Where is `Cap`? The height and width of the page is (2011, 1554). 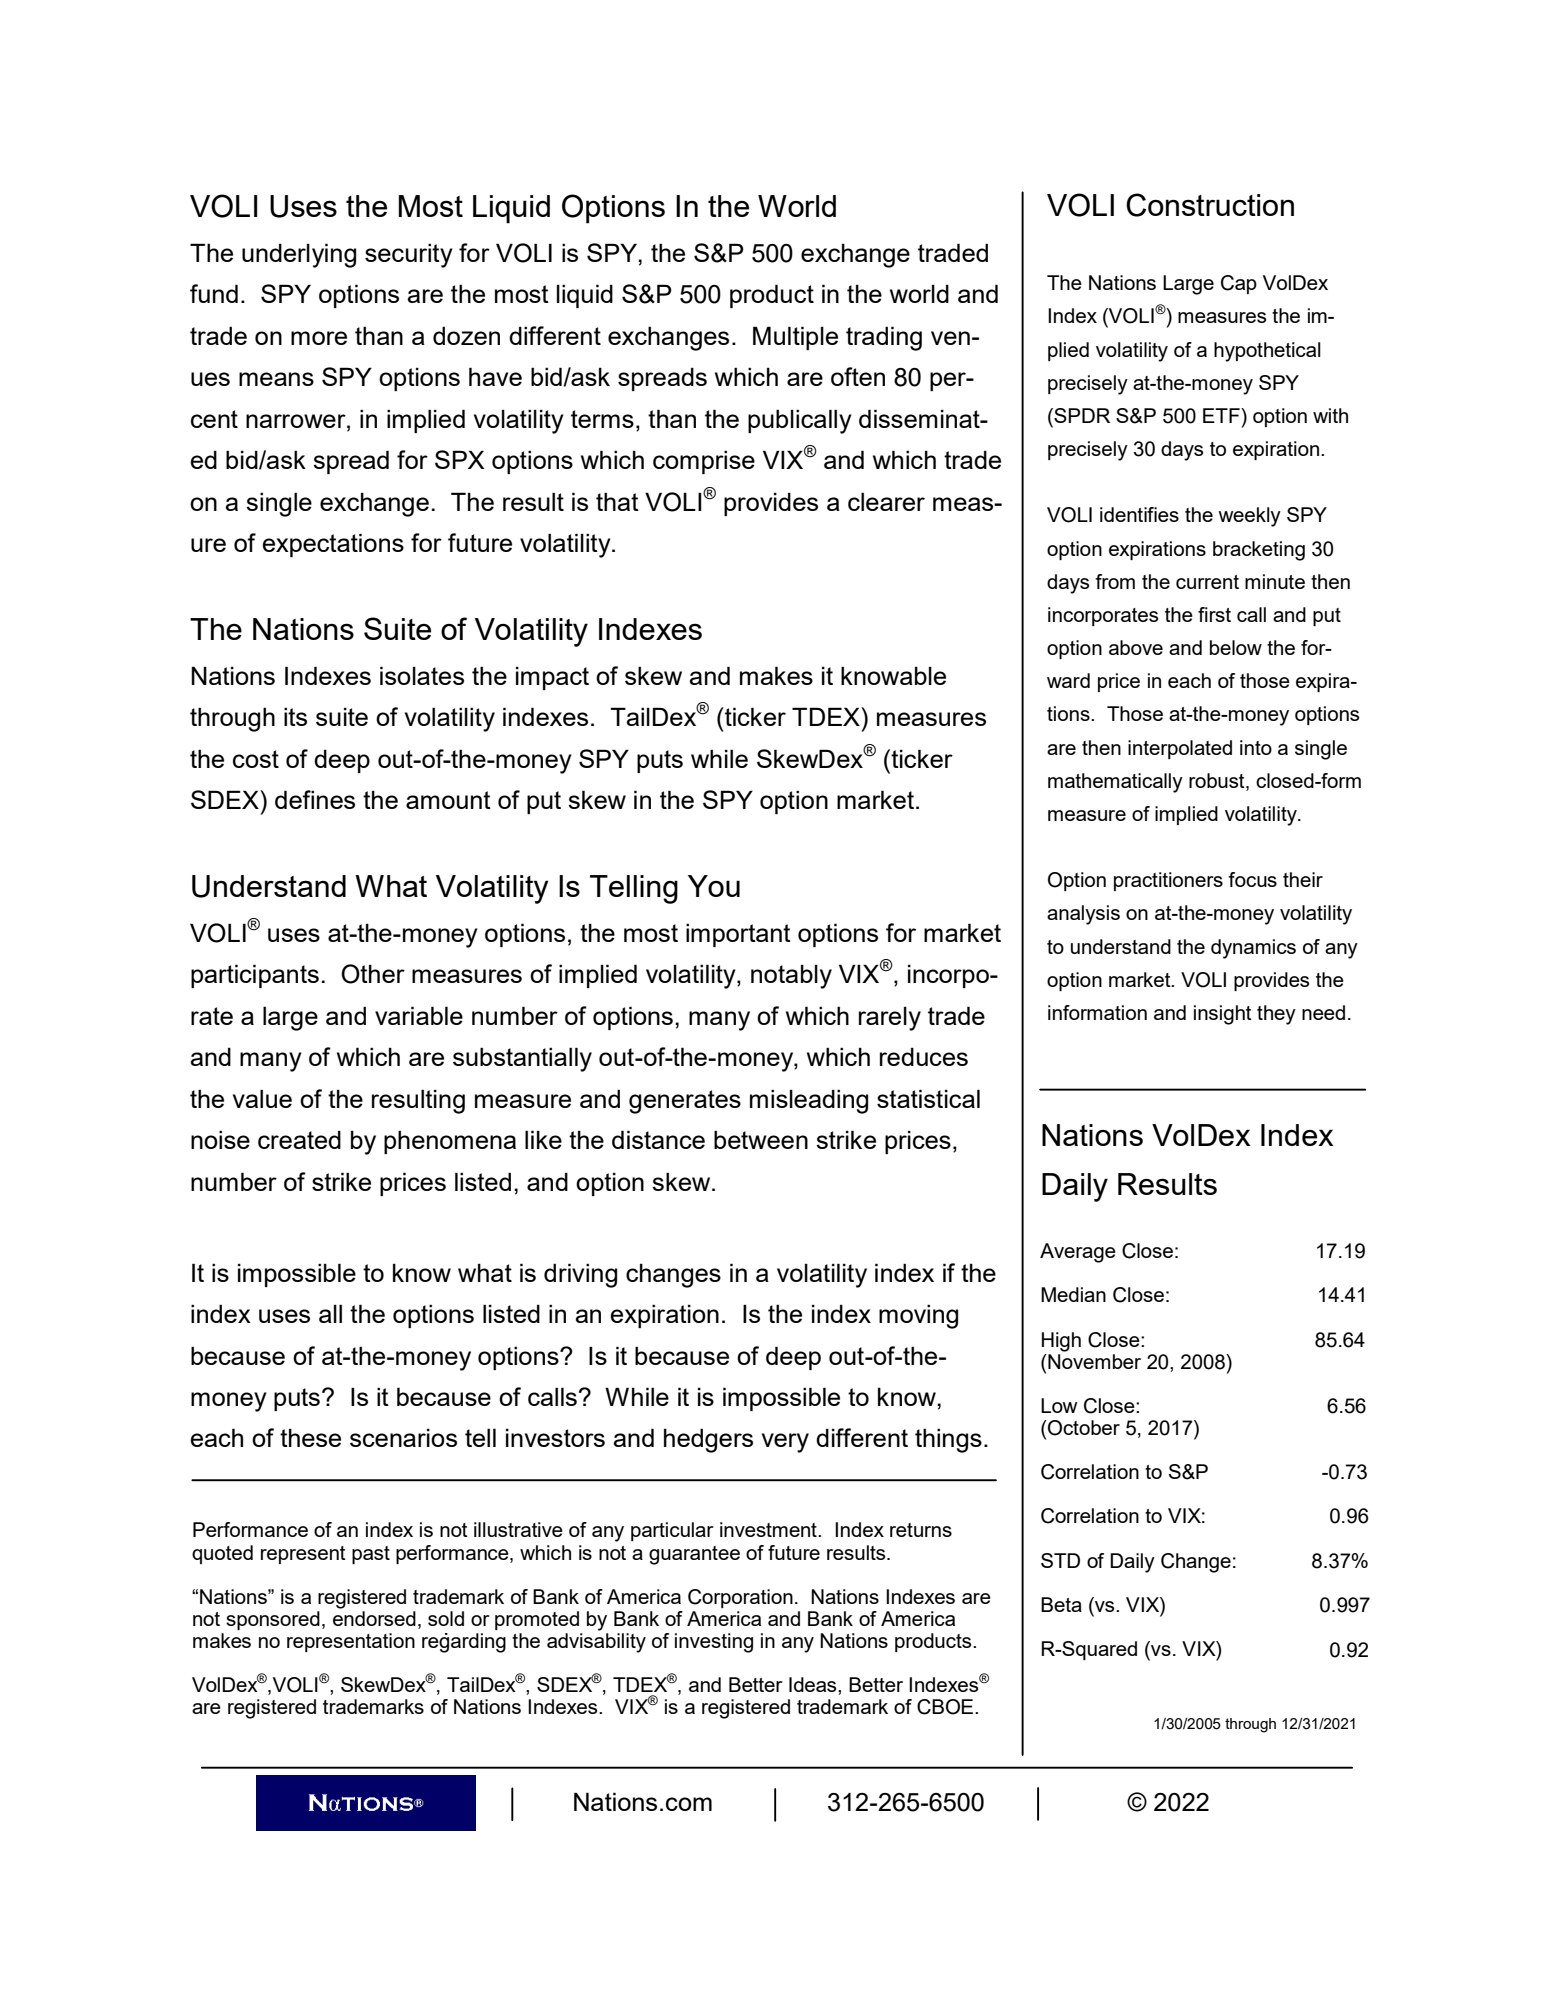
Cap is located at coordinates (1239, 284).
